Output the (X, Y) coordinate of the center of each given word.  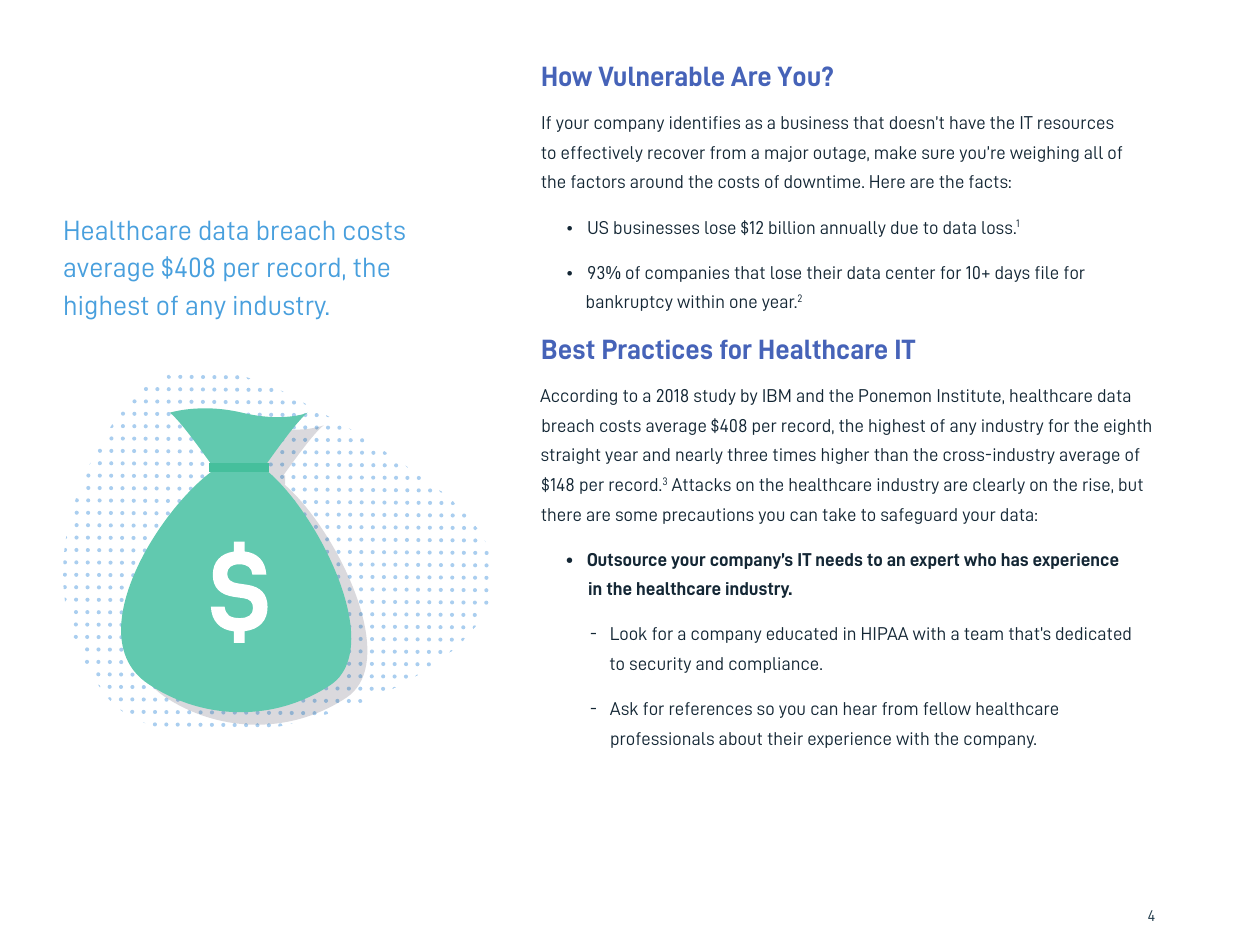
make (895, 152)
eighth (1127, 427)
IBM (777, 395)
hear (860, 708)
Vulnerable (661, 76)
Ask (624, 708)
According (578, 397)
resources (1076, 124)
